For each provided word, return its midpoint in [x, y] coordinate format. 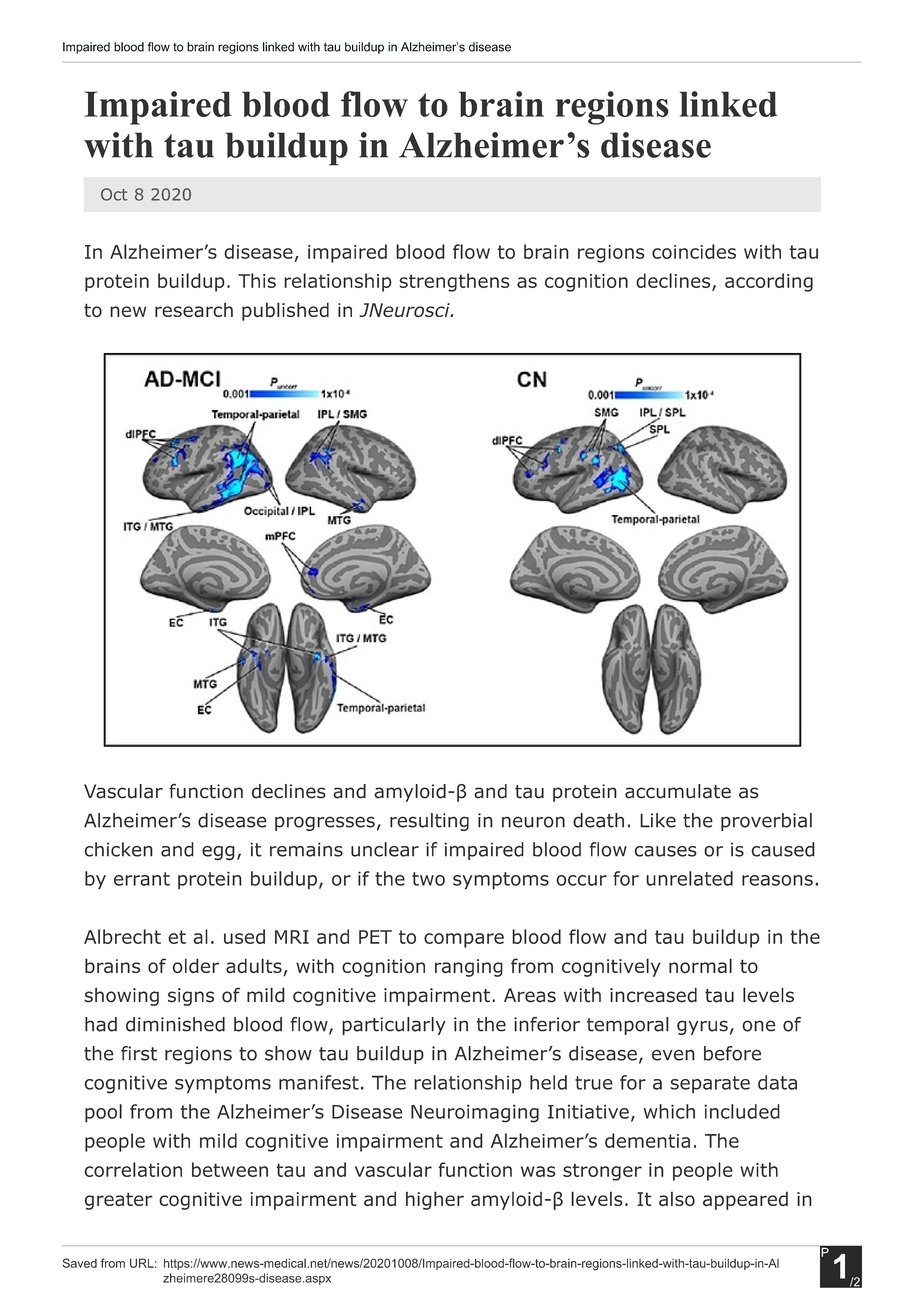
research [194, 309]
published [285, 311]
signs [191, 997]
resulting [429, 822]
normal [700, 965]
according [769, 282]
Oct [114, 194]
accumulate [678, 791]
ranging [469, 968]
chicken [118, 849]
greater [118, 1201]
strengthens [454, 282]
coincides [694, 251]
